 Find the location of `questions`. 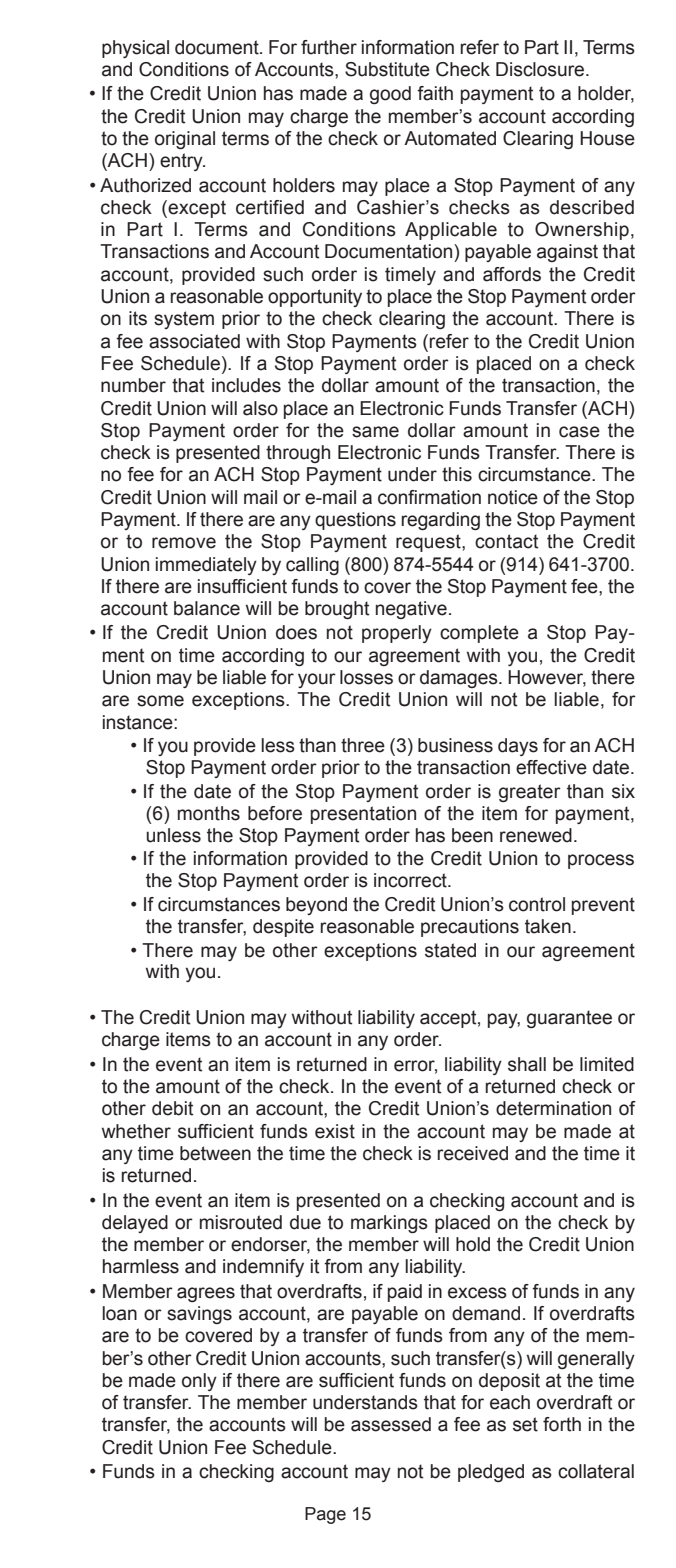

questions is located at coordinates (355, 521).
